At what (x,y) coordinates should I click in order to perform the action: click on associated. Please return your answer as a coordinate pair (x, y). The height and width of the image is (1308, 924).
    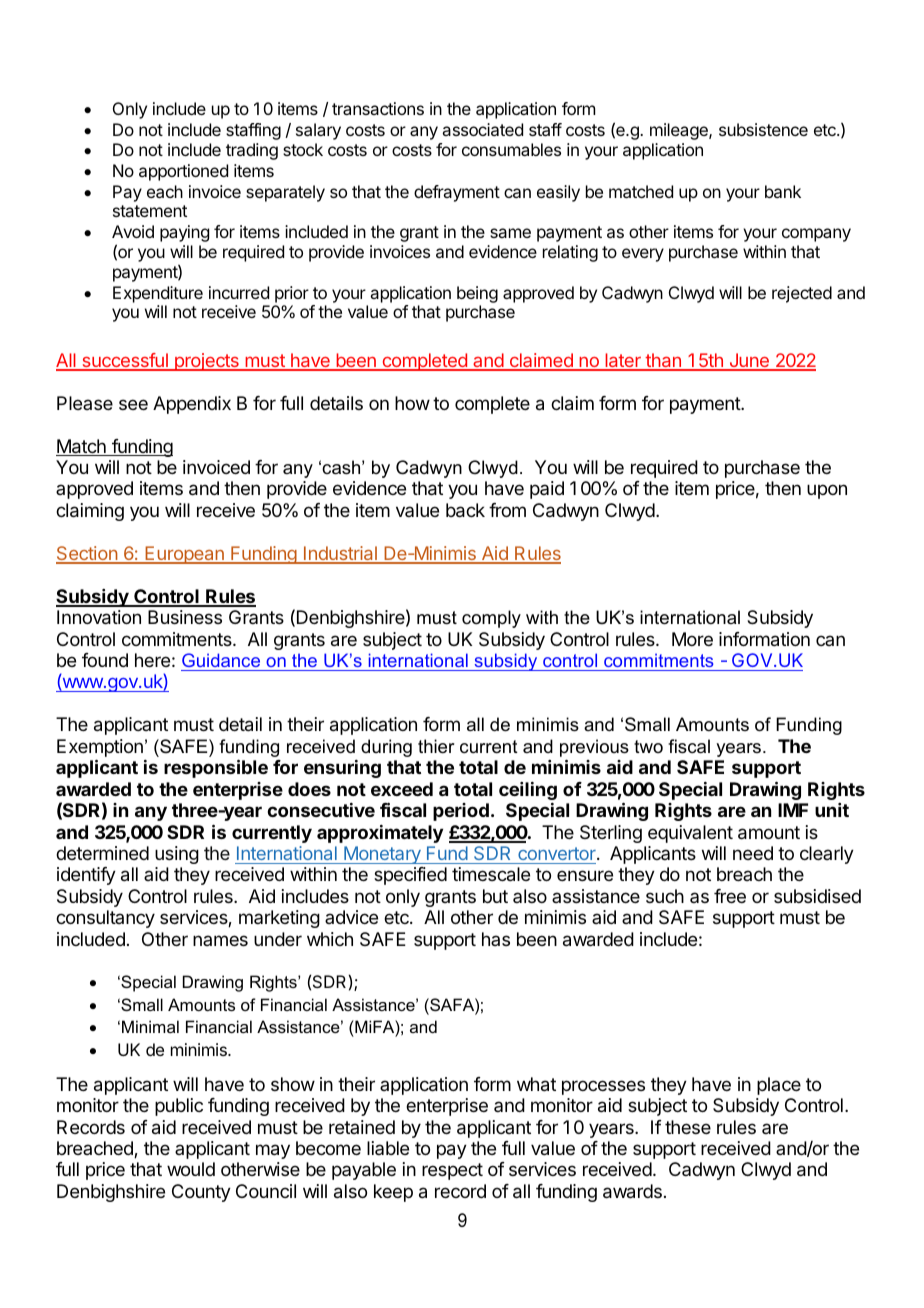
    Looking at the image, I should click on (482, 129).
